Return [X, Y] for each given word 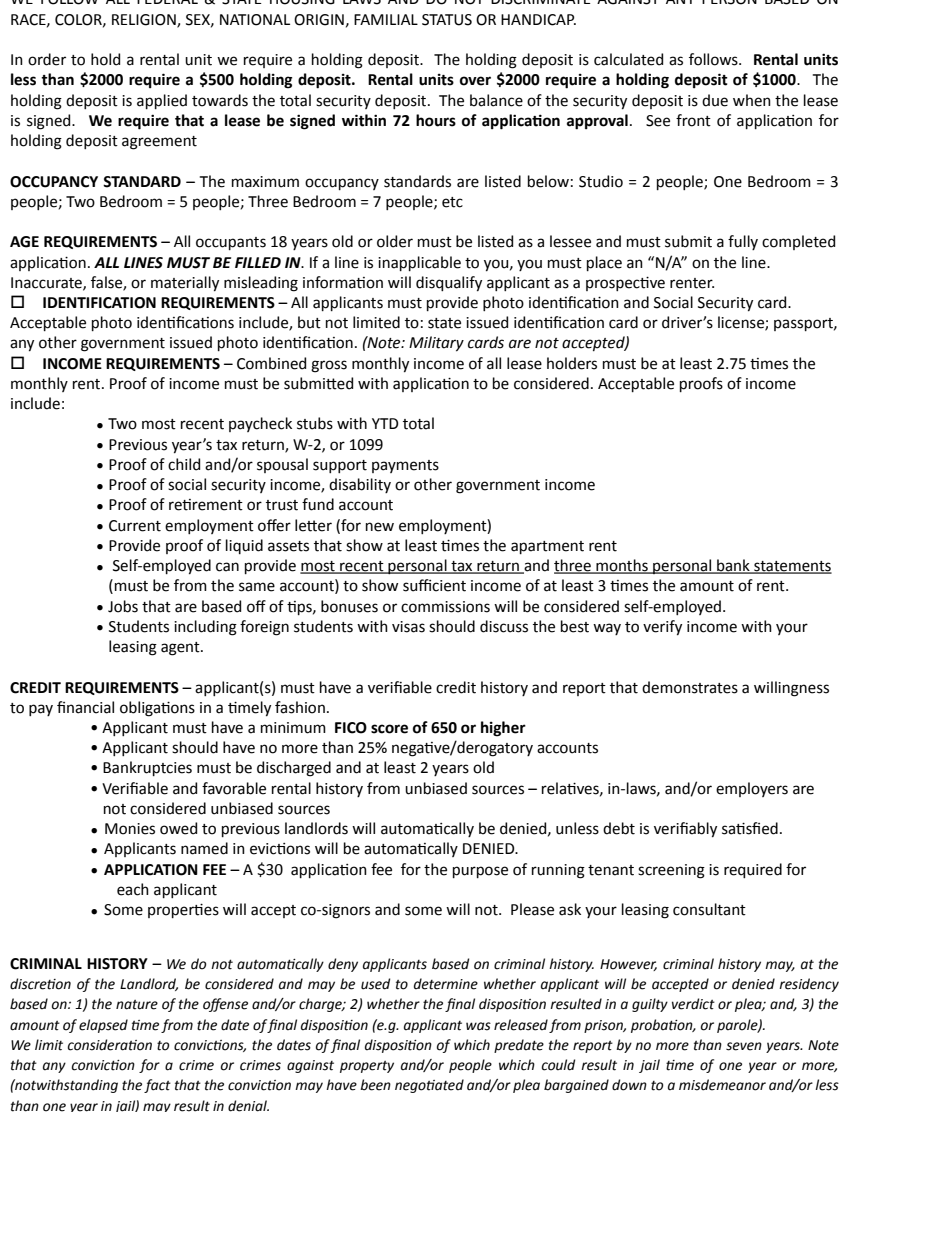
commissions [445, 607]
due [715, 100]
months [622, 566]
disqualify [449, 284]
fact [157, 1086]
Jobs [123, 606]
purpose [480, 872]
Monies [130, 829]
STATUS [447, 20]
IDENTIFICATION [99, 303]
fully [743, 242]
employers [752, 789]
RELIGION [145, 20]
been [375, 1085]
